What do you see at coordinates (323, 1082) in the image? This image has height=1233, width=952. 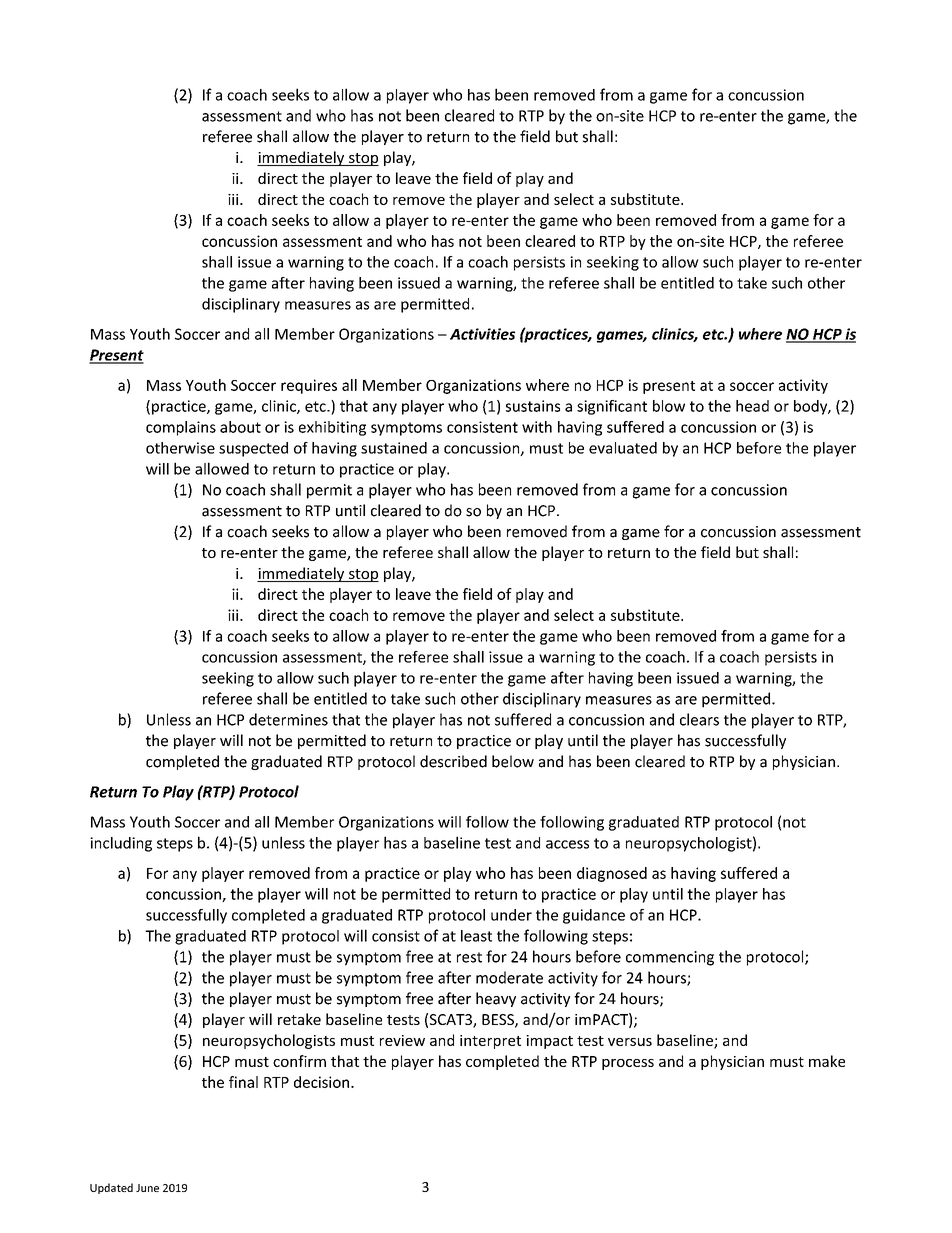 I see `decision` at bounding box center [323, 1082].
